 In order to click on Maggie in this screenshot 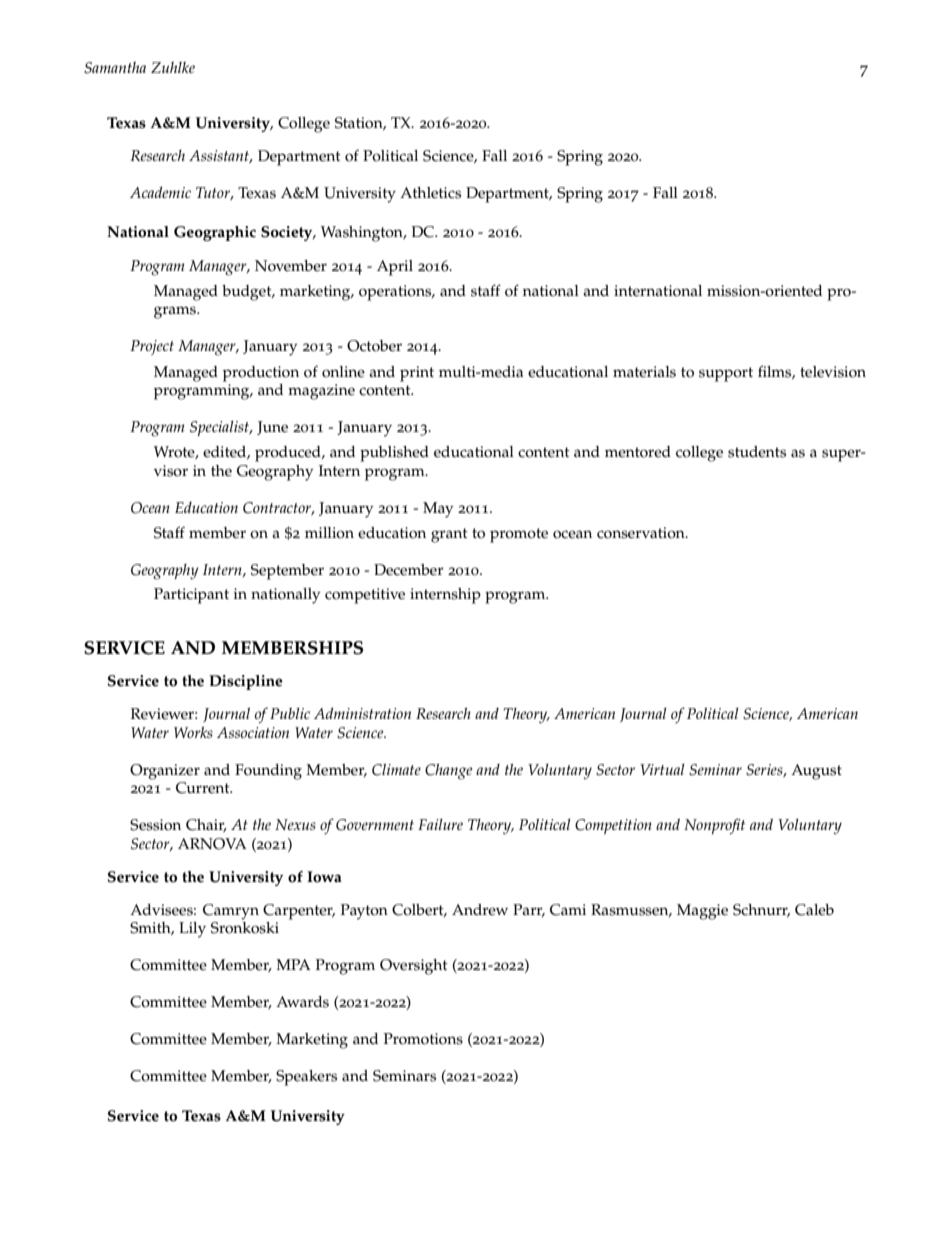, I will do `click(702, 912)`.
